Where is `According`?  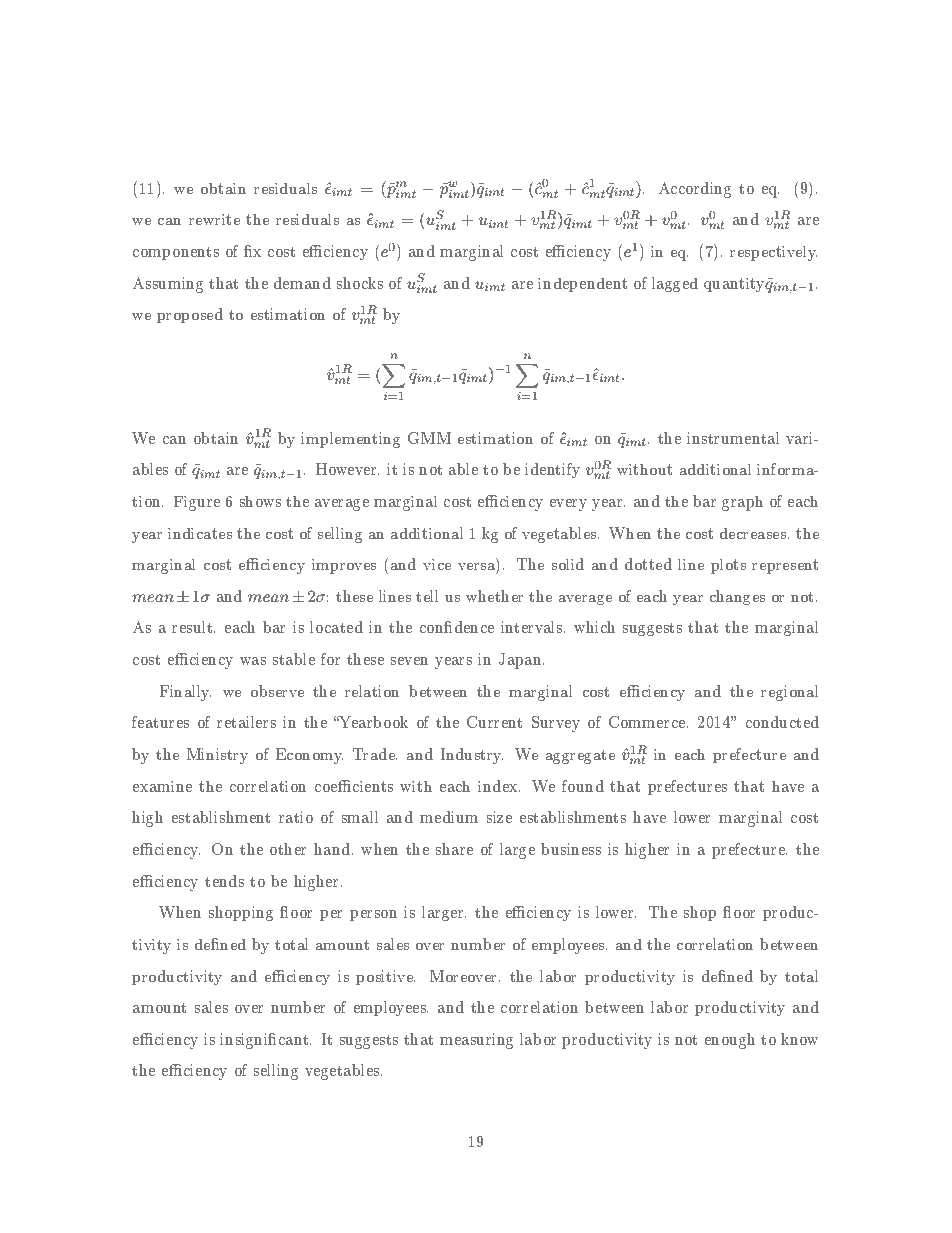
According is located at coordinates (695, 190).
